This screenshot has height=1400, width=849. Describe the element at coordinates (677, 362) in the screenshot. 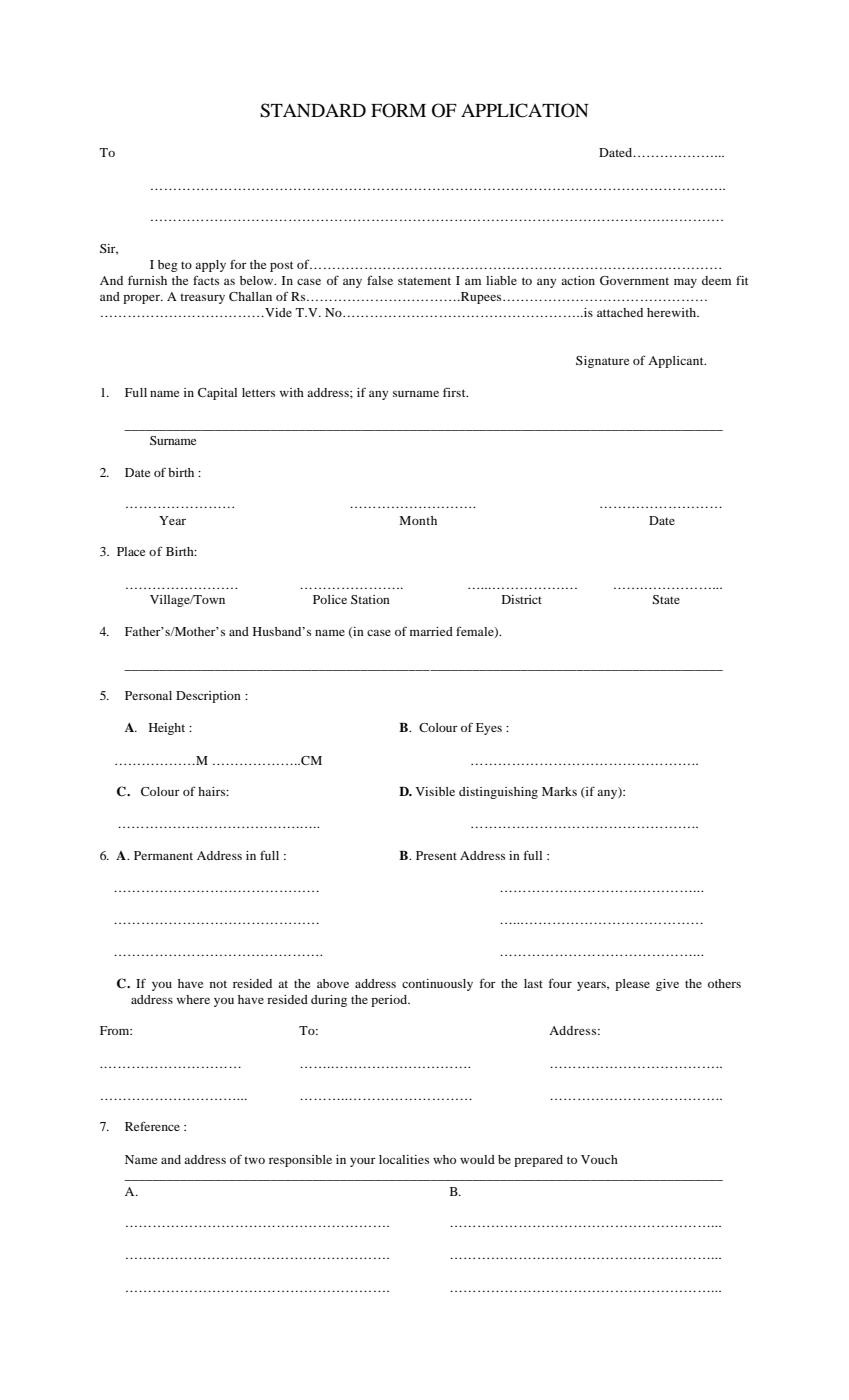

I see `Applicant` at that location.
